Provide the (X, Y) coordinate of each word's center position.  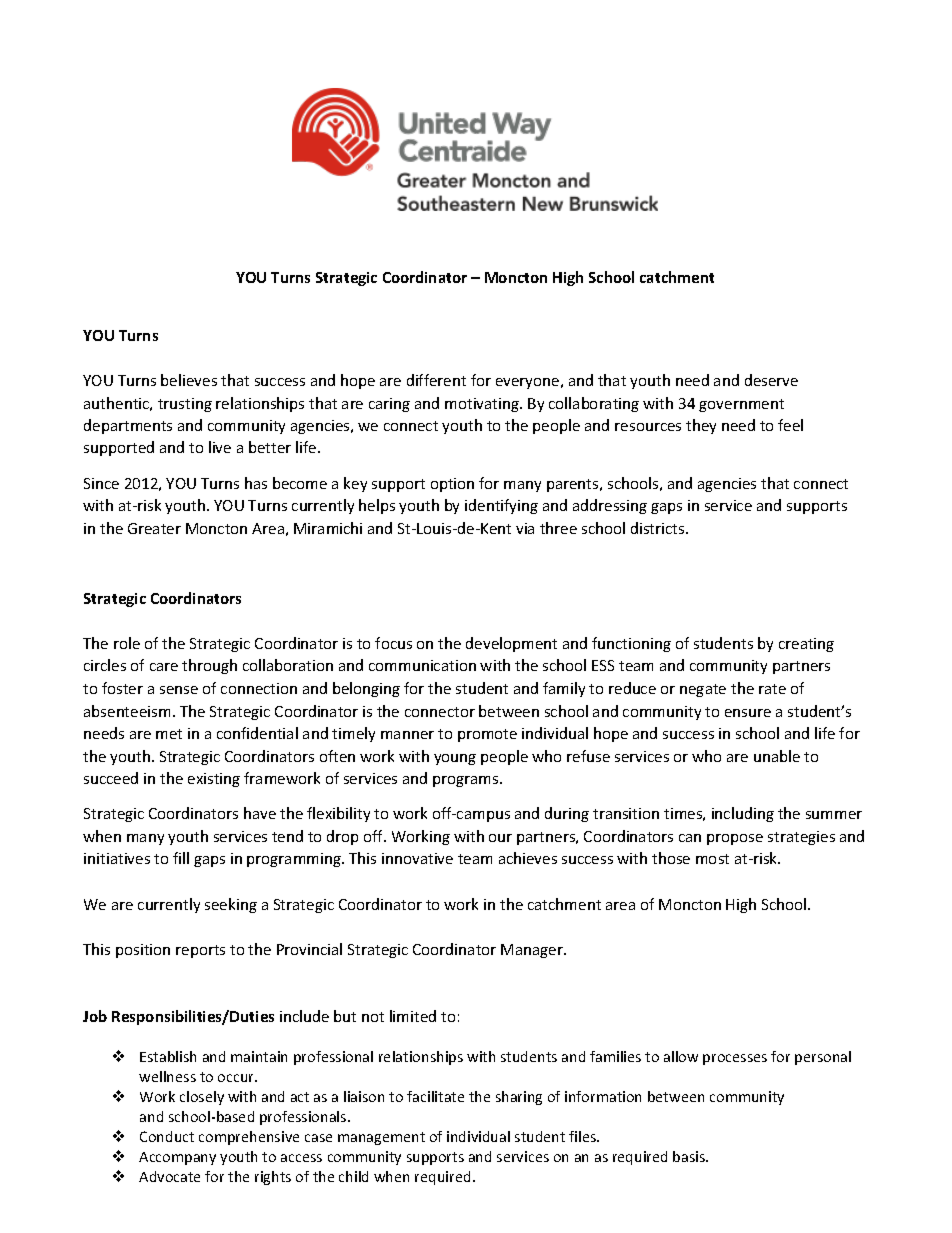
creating (806, 645)
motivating (483, 405)
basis (690, 1156)
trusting (185, 405)
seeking (231, 905)
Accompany (177, 1158)
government (741, 405)
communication (422, 665)
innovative (417, 858)
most (712, 859)
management (381, 1138)
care (164, 667)
